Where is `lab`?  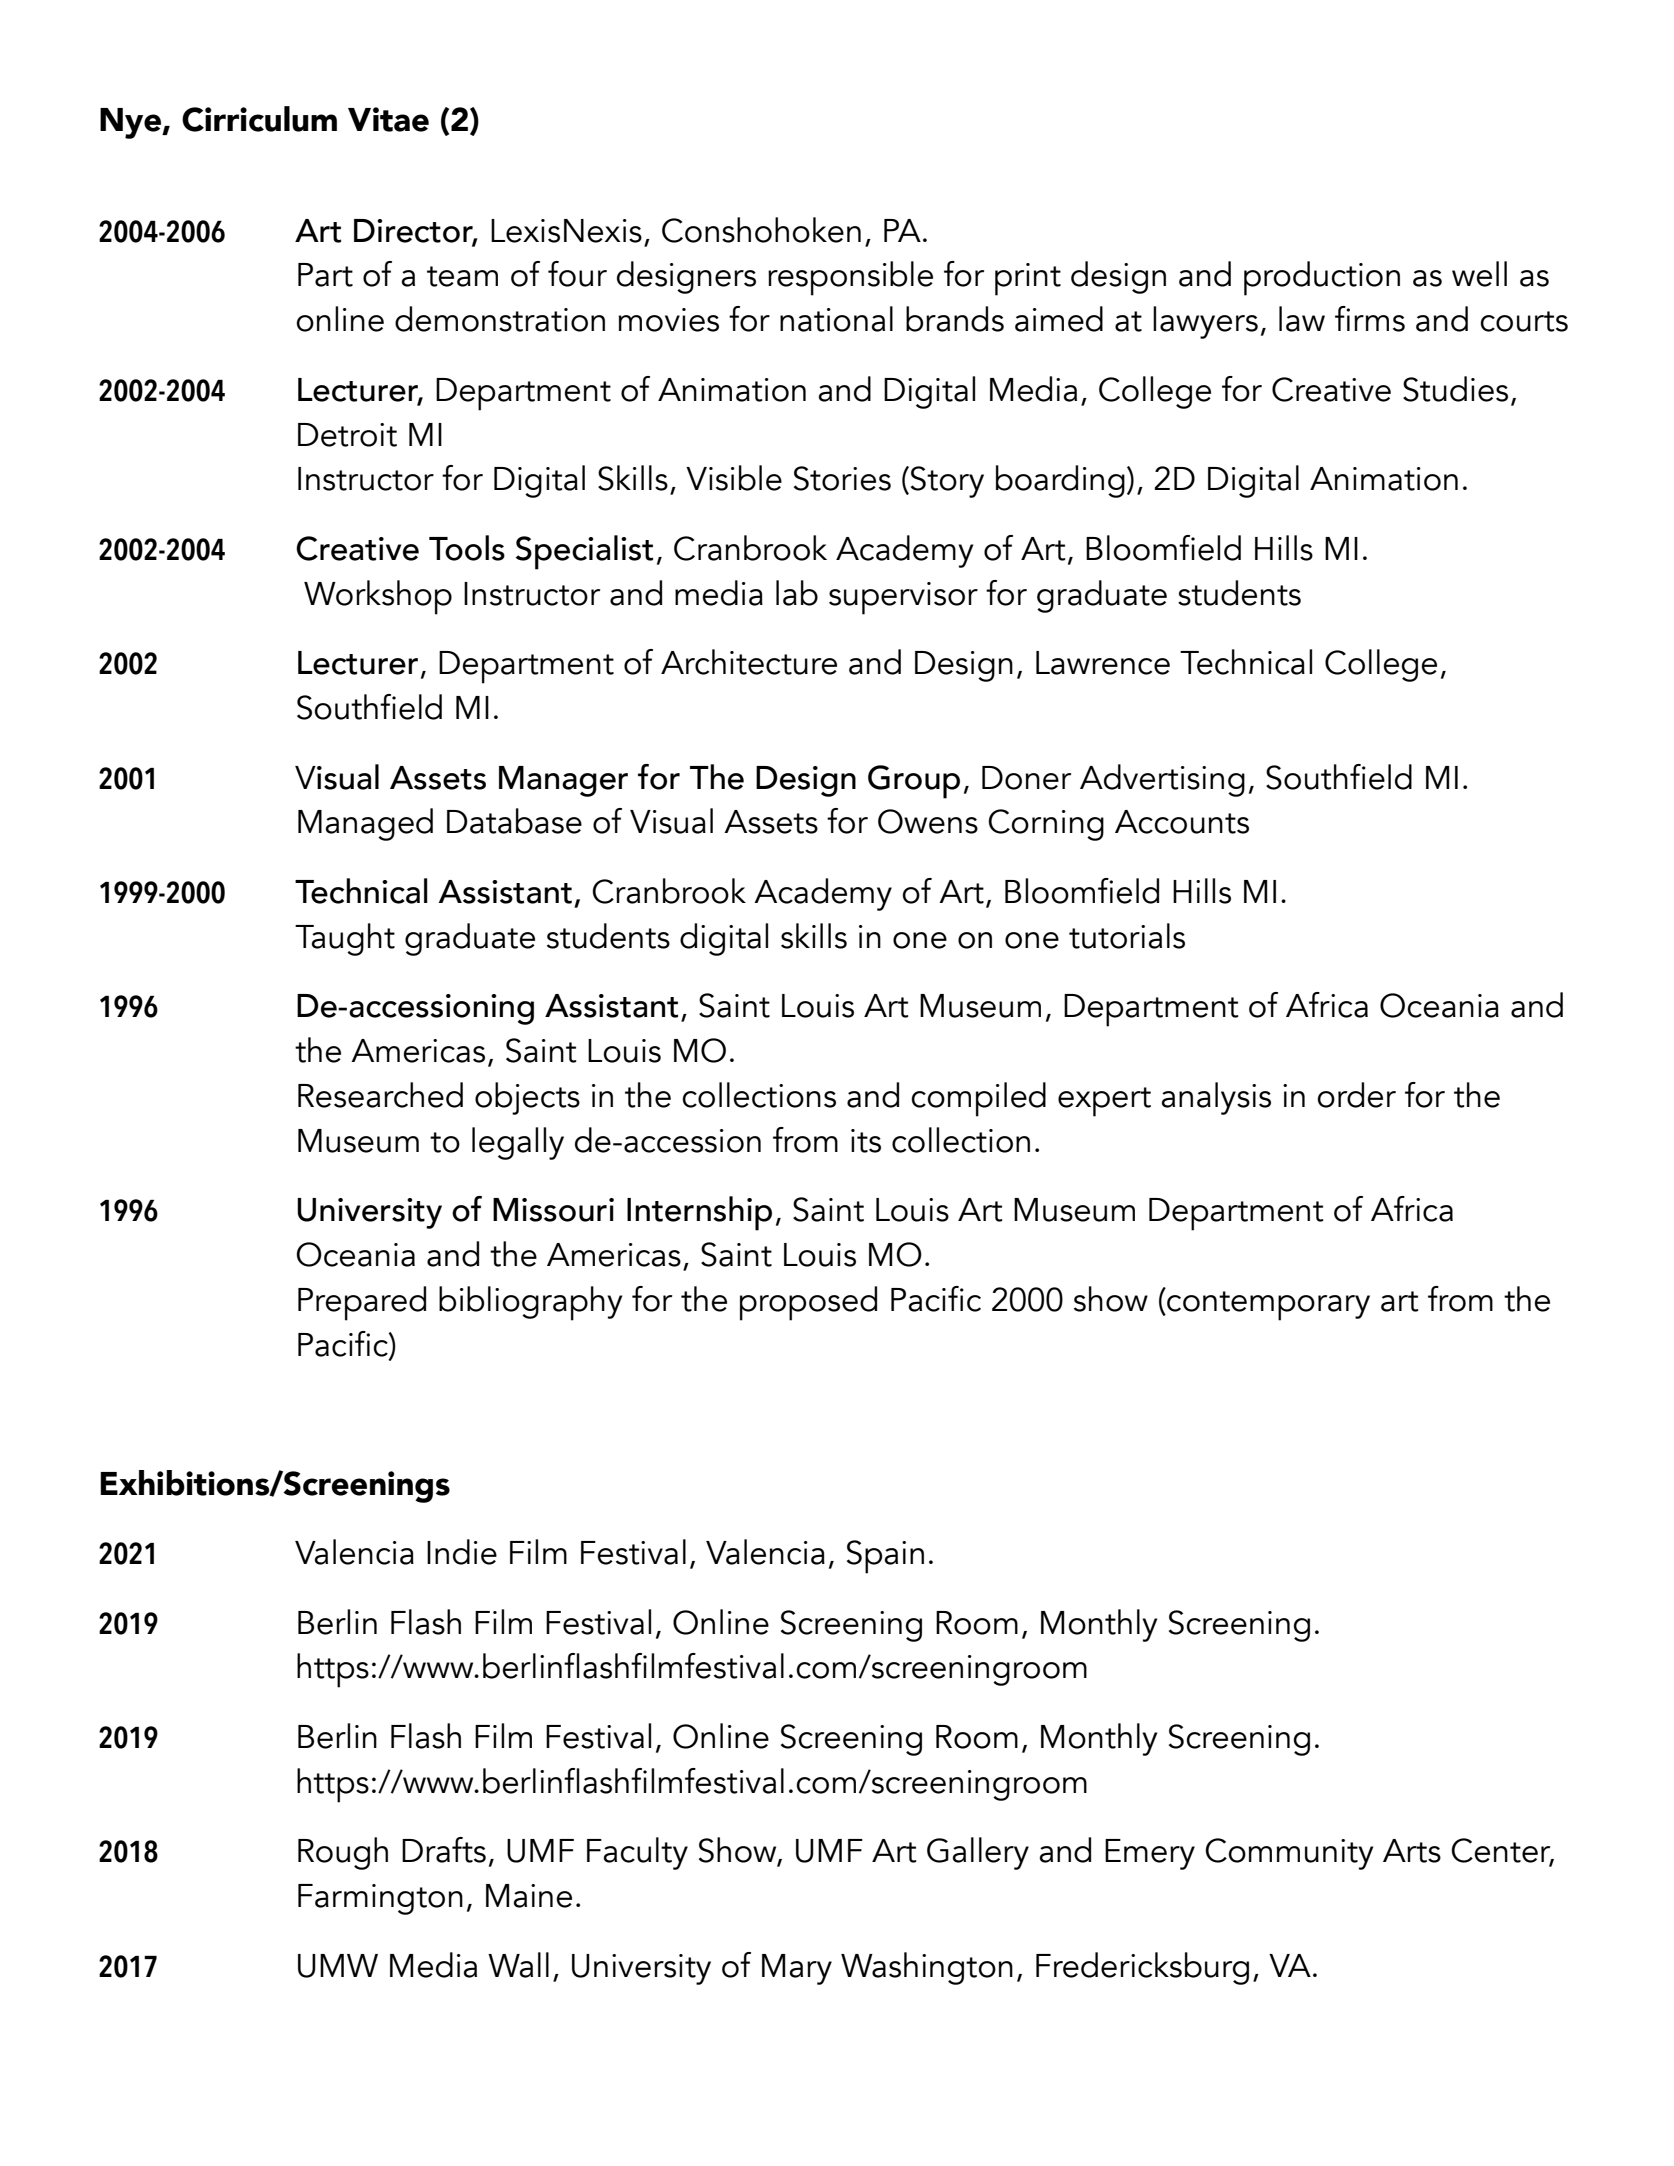
lab is located at coordinates (797, 593).
